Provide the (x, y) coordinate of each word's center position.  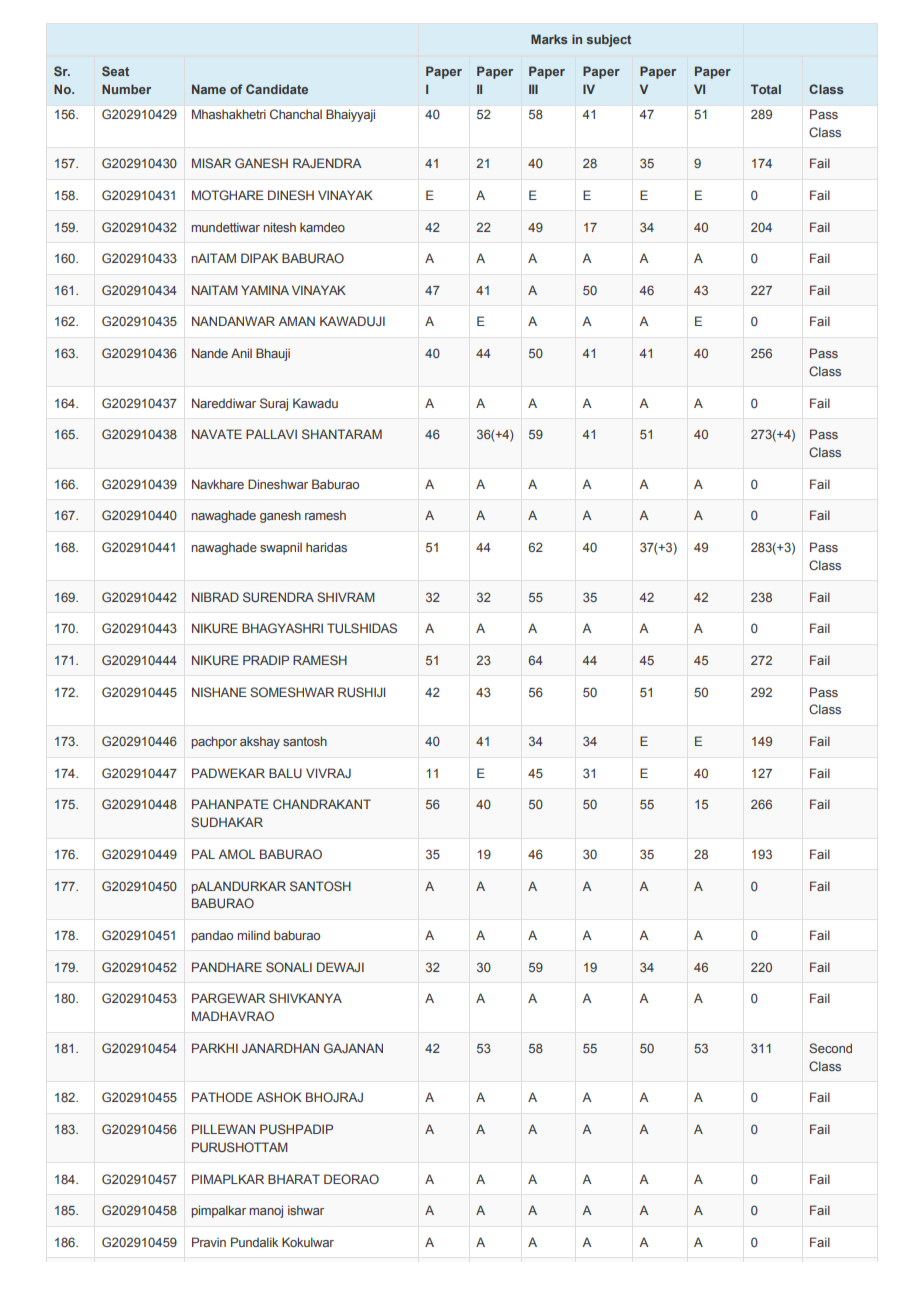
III (533, 89)
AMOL (236, 854)
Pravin (209, 1242)
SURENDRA (278, 597)
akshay (260, 742)
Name (209, 89)
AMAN (296, 321)
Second (830, 1048)
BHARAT (294, 1179)
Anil (241, 353)
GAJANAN (353, 1048)
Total (766, 89)
